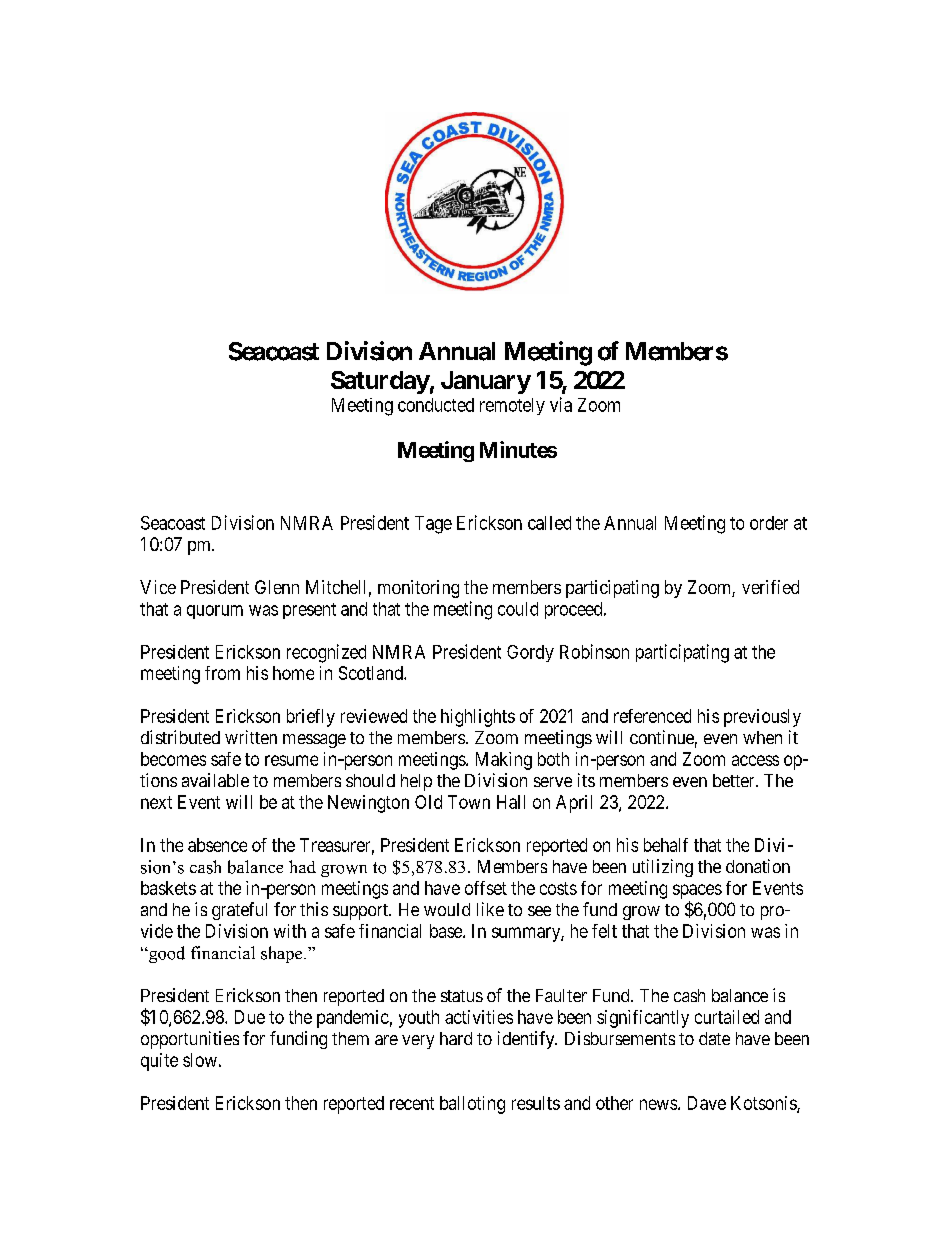 Image resolution: width=952 pixels, height=1233 pixels. Describe the element at coordinates (436, 405) in the screenshot. I see `conducted` at that location.
